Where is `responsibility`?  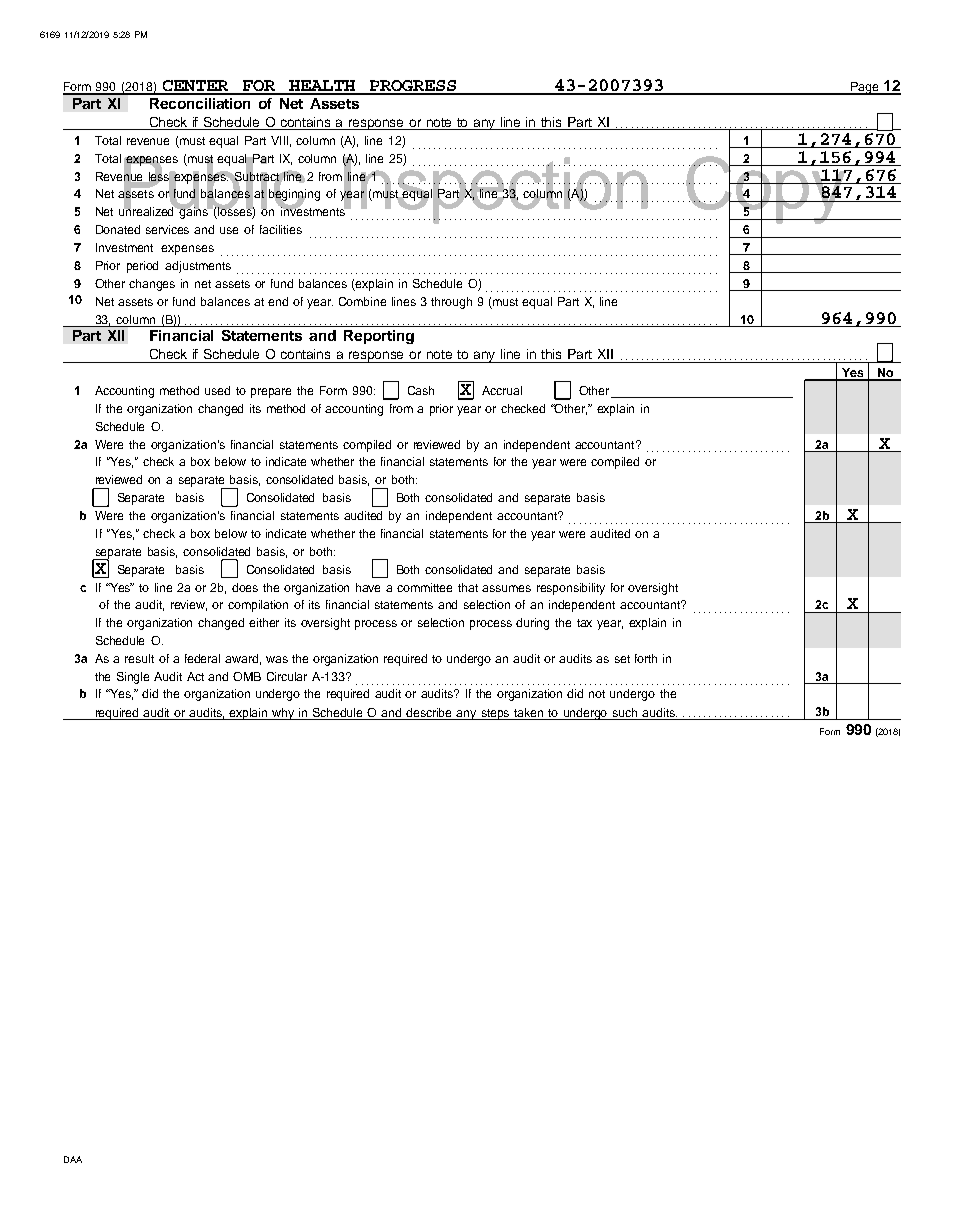 responsibility is located at coordinates (571, 589).
